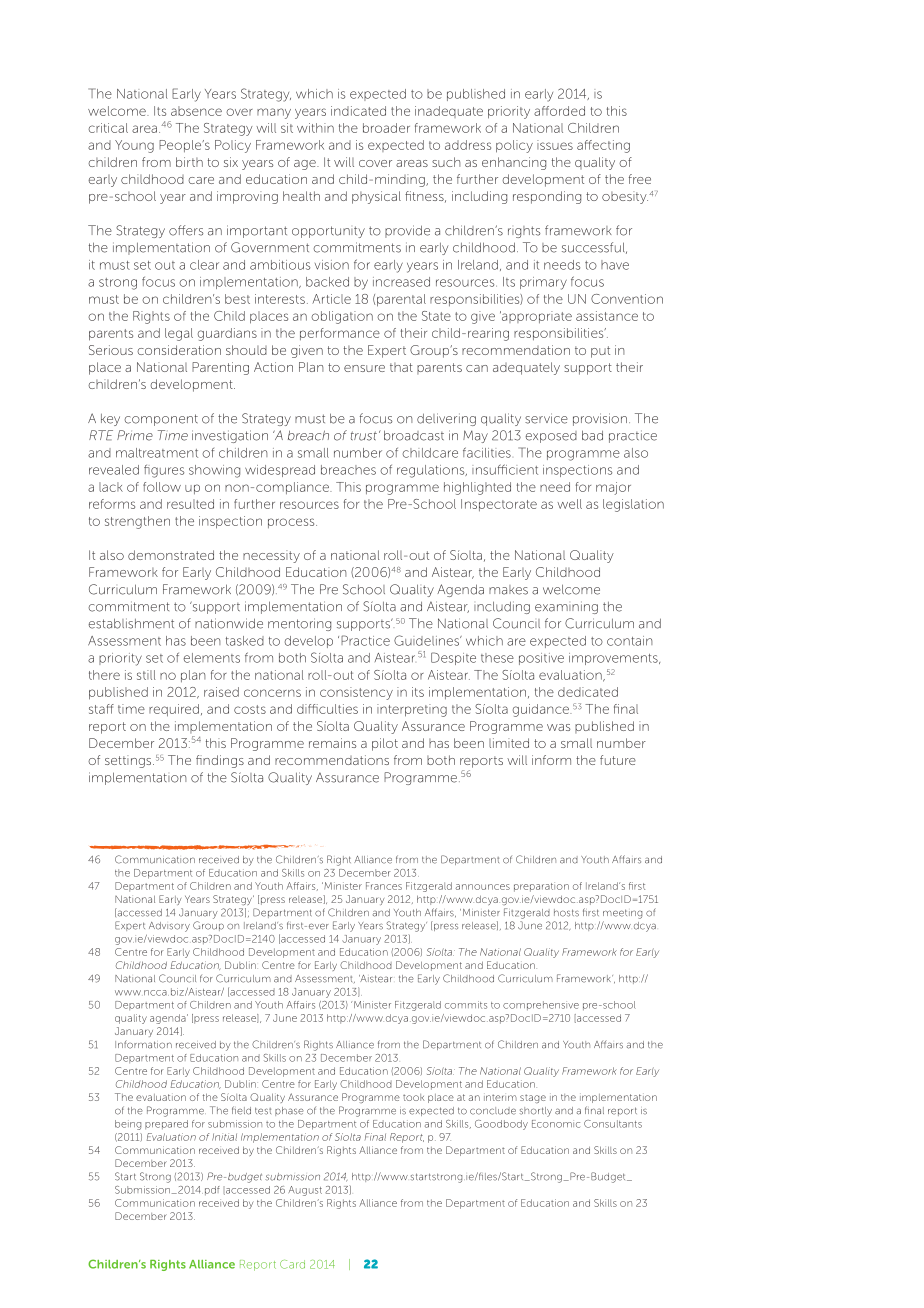 The width and height of the screenshot is (924, 1308). Describe the element at coordinates (189, 162) in the screenshot. I see `birth` at that location.
